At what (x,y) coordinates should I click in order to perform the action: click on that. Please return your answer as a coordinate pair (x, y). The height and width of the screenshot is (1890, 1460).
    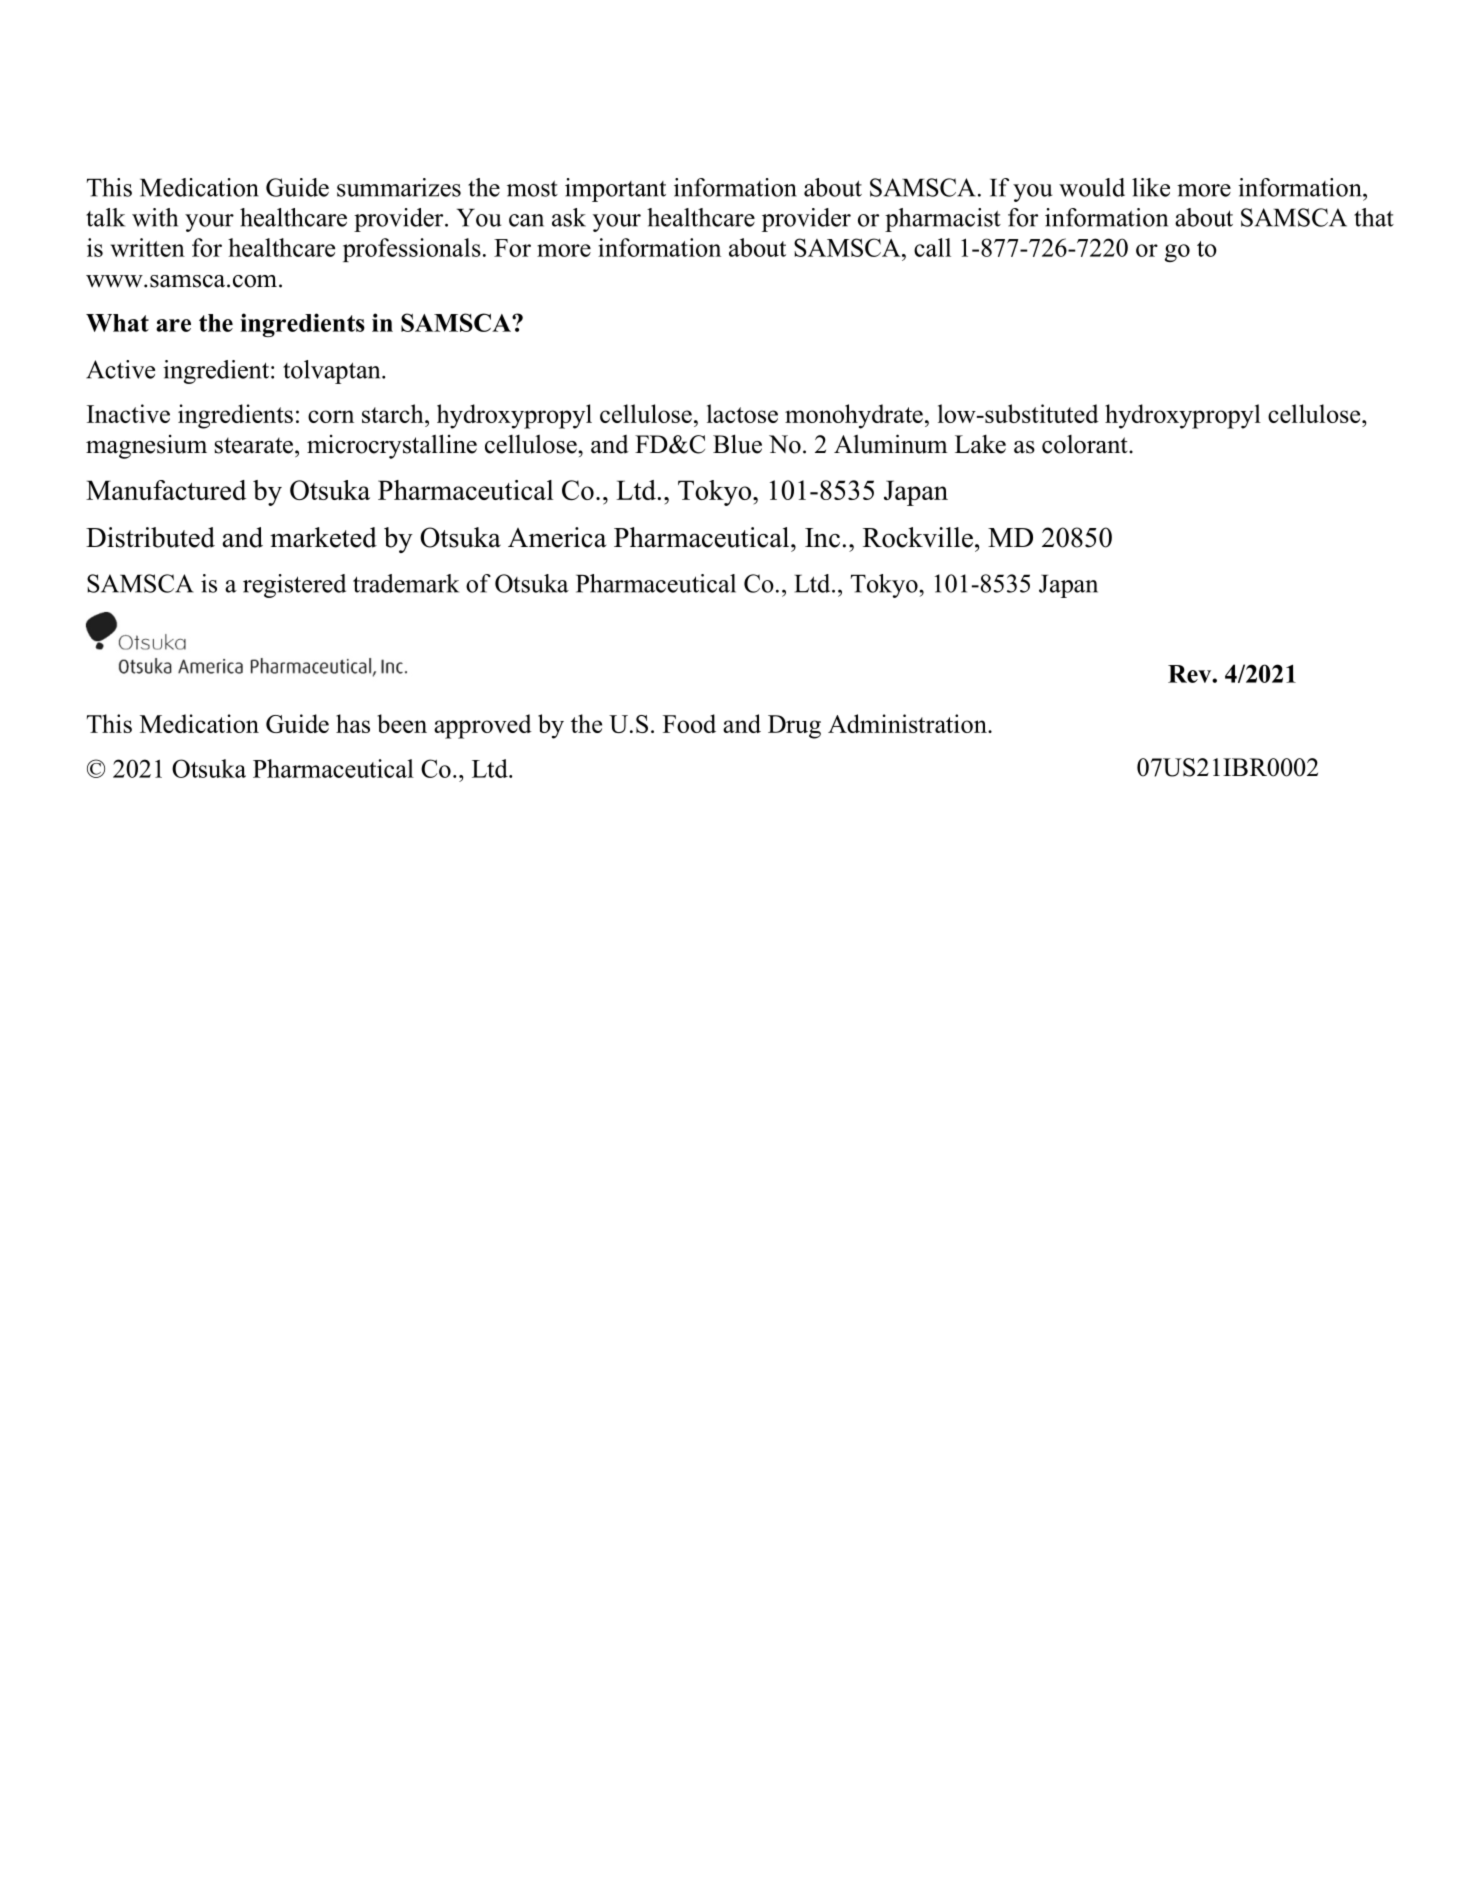
    Looking at the image, I should click on (1374, 217).
